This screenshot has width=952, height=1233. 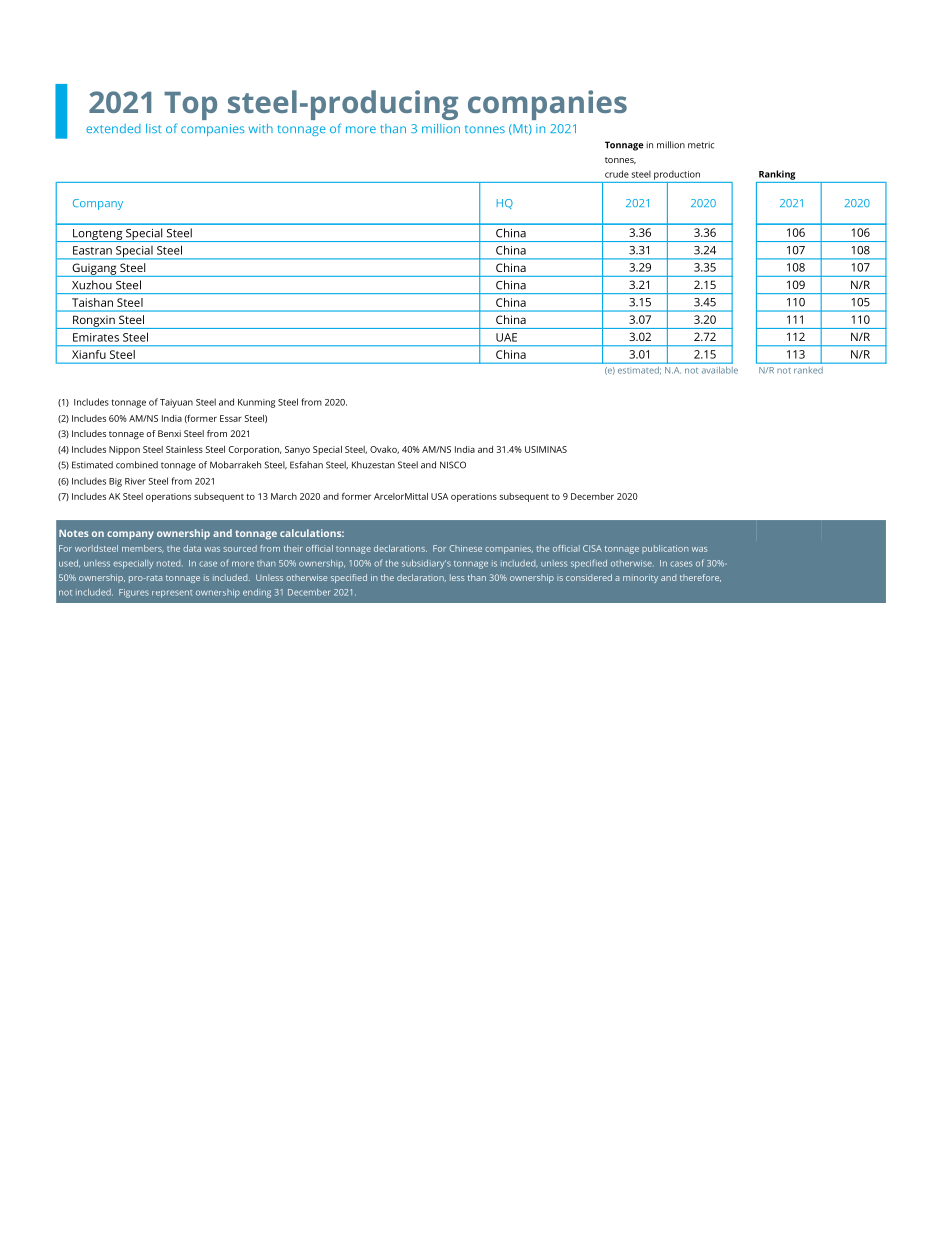 What do you see at coordinates (124, 450) in the screenshot?
I see `Nippon` at bounding box center [124, 450].
